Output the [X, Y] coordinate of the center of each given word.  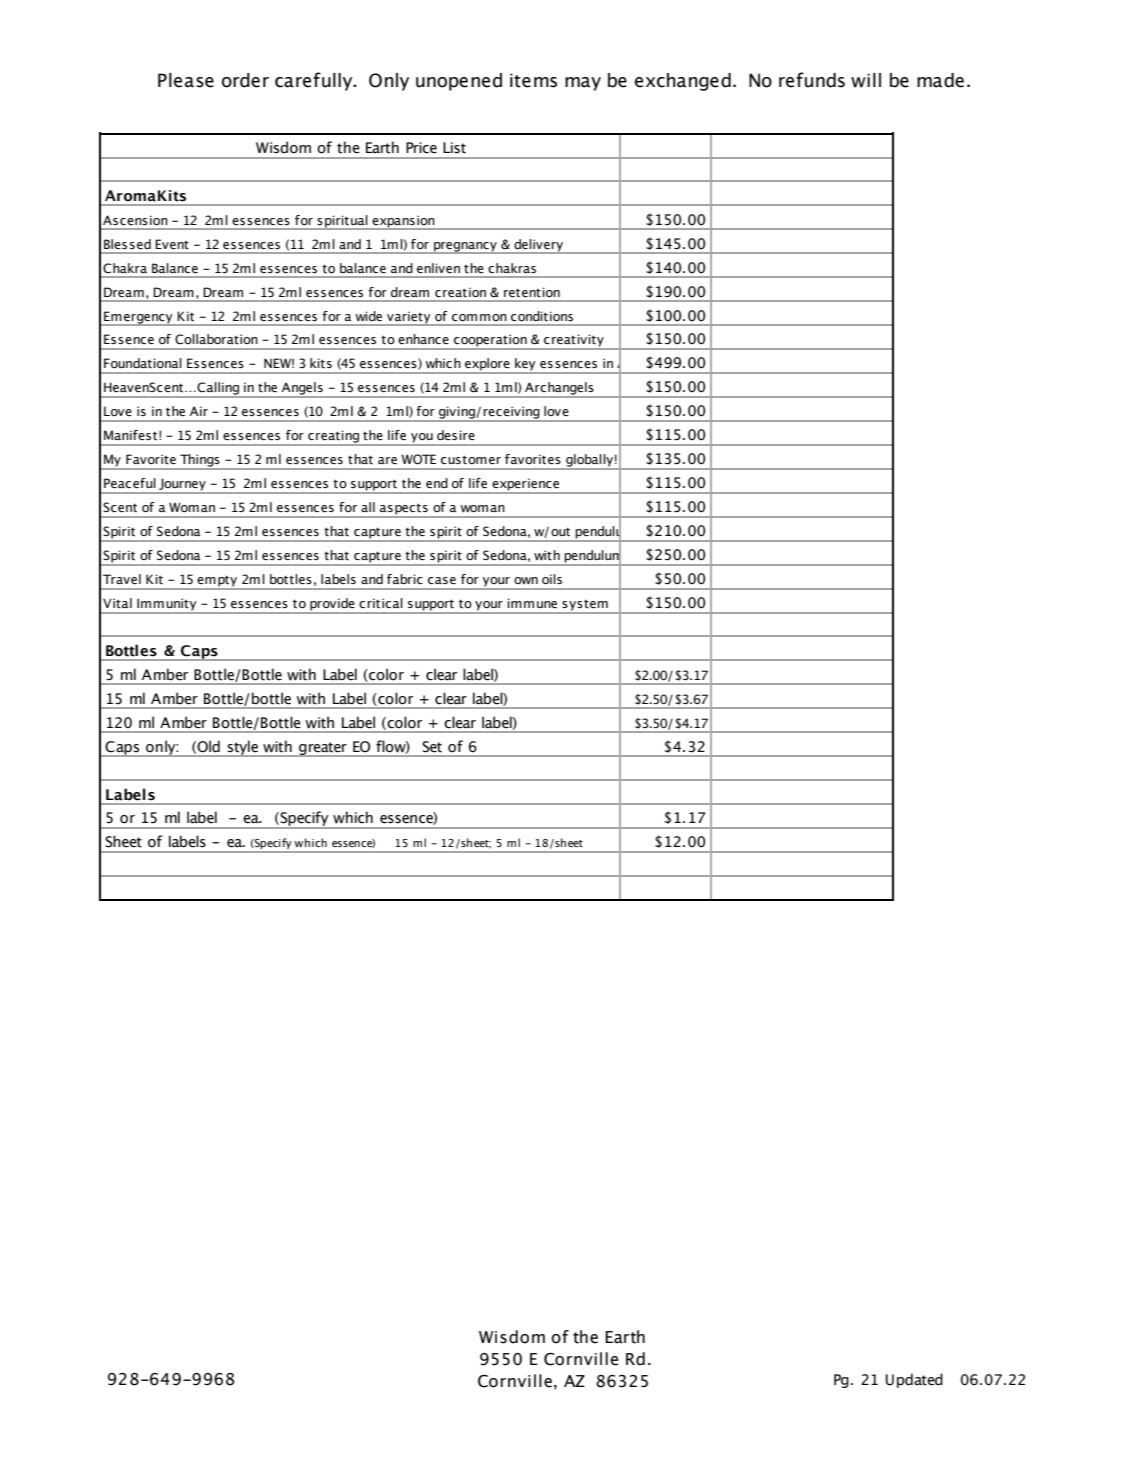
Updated [914, 1380]
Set [432, 747]
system [585, 606]
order [245, 80]
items [533, 80]
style [242, 748]
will [866, 80]
